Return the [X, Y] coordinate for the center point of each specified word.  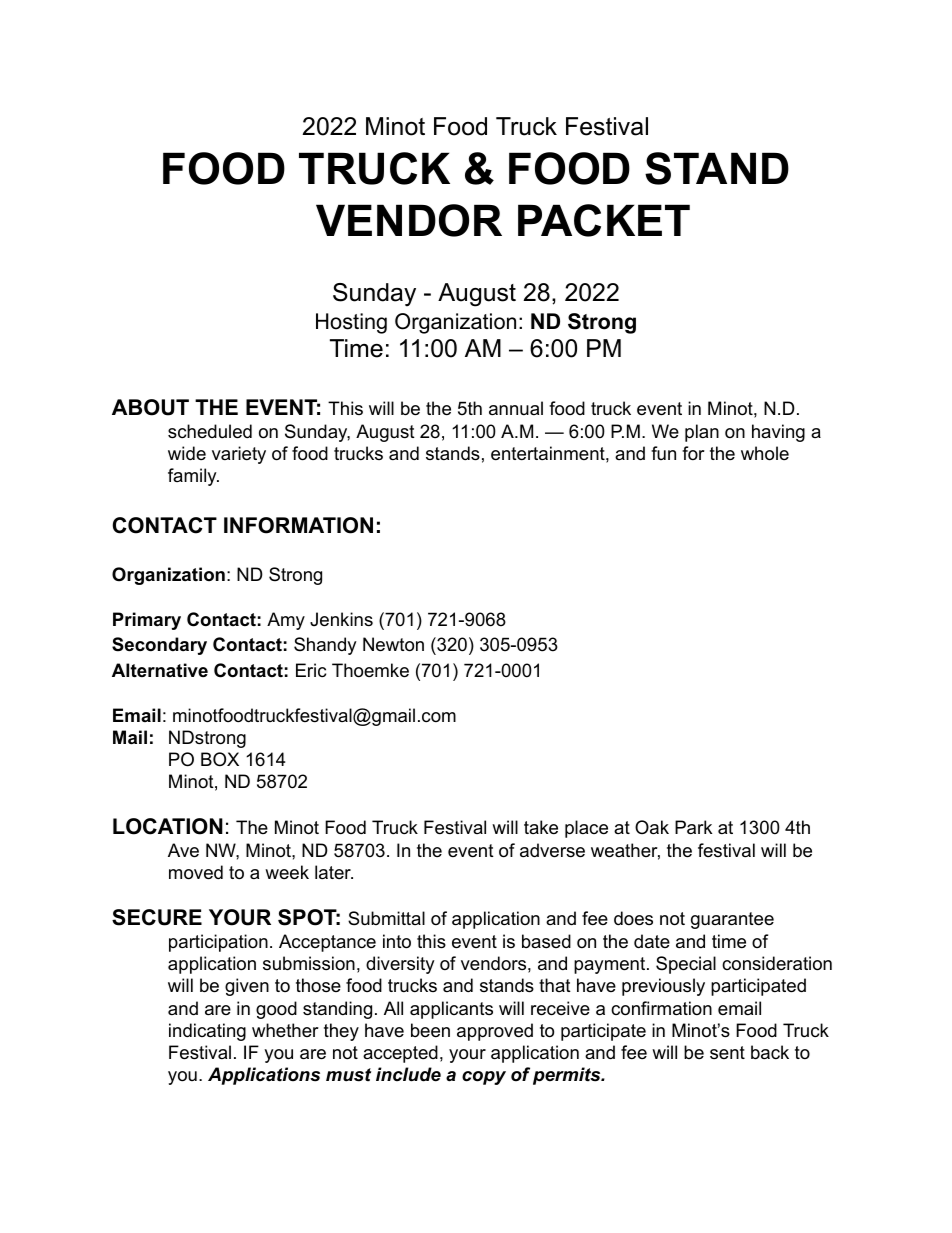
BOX [220, 759]
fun [663, 453]
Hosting [351, 323]
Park [693, 827]
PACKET [604, 220]
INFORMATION [298, 525]
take [541, 827]
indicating [207, 1032]
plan [702, 433]
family [193, 477]
